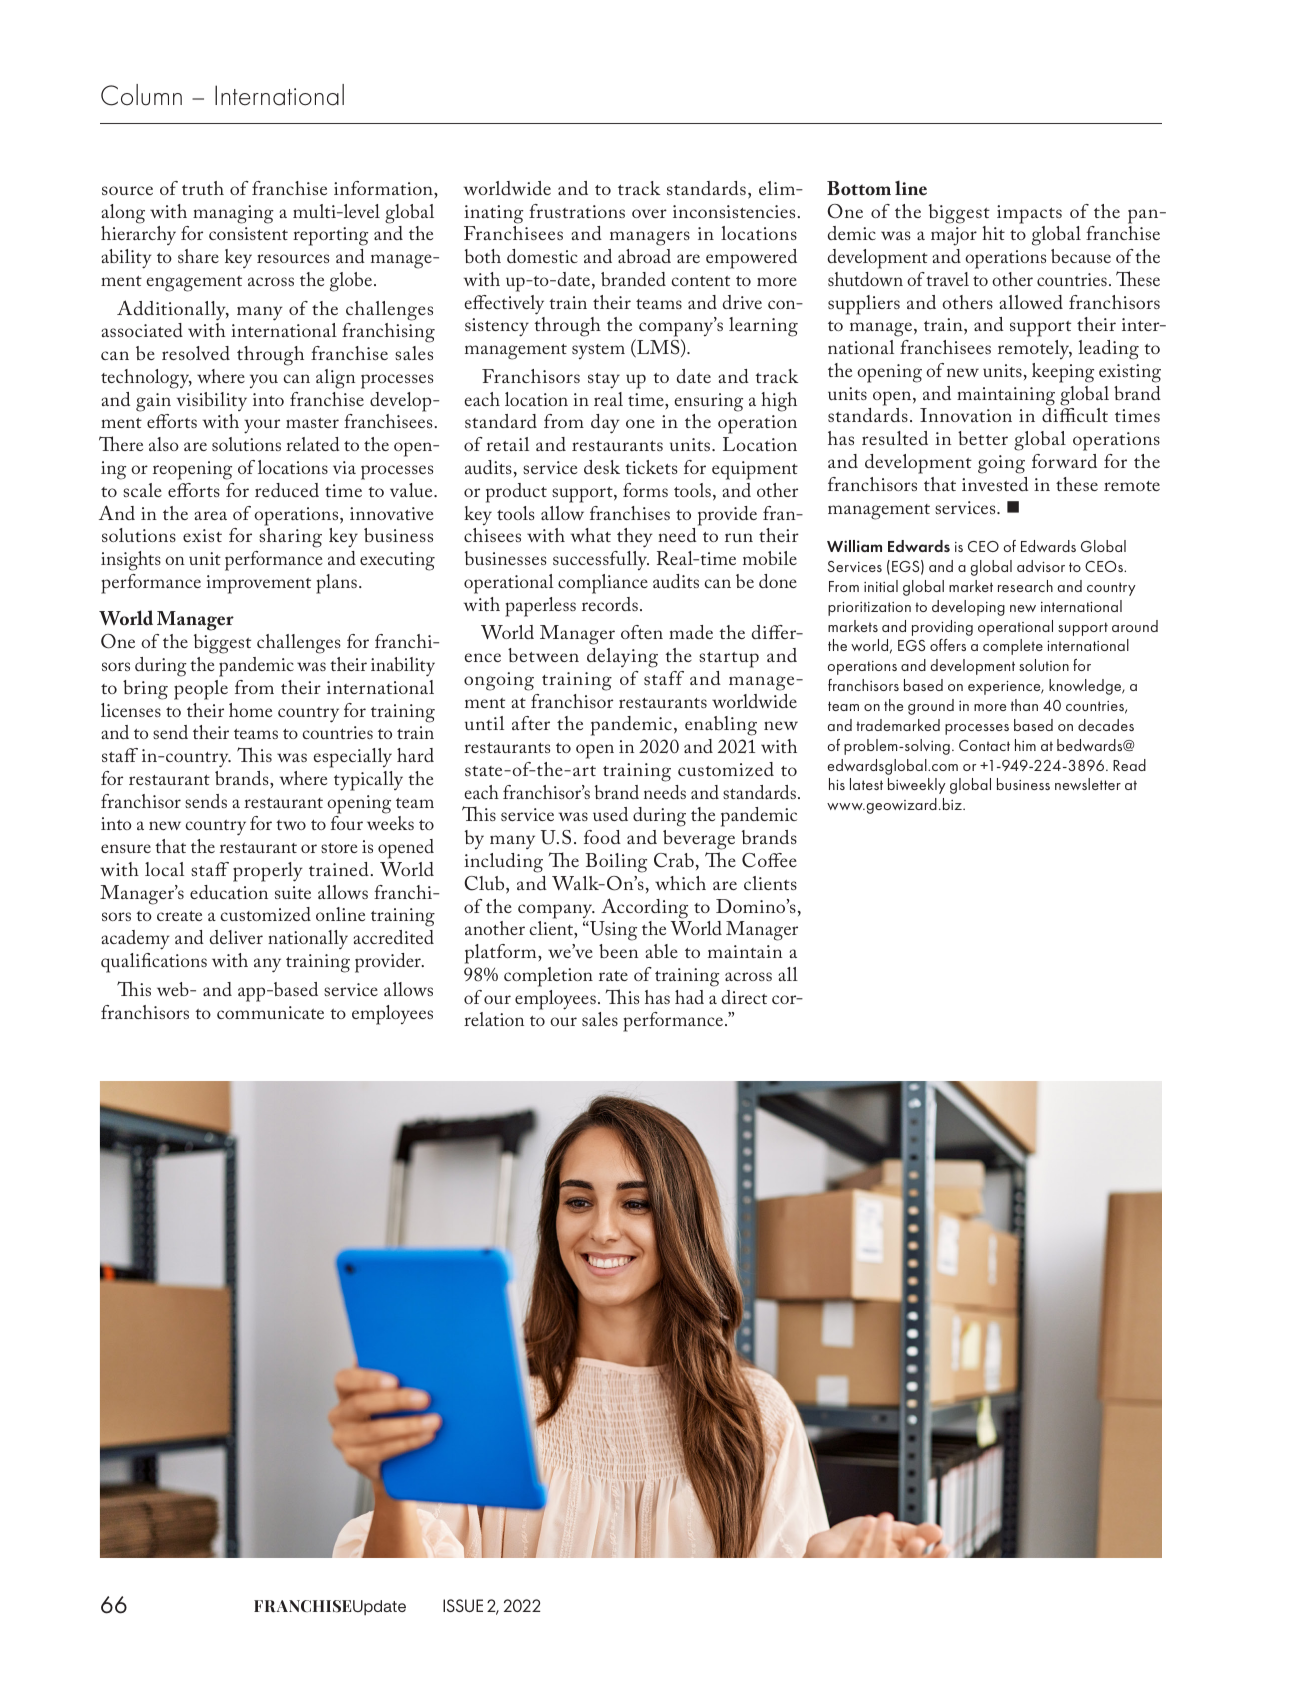 This screenshot has height=1681, width=1299. What do you see at coordinates (203, 188) in the screenshot?
I see `truth` at bounding box center [203, 188].
